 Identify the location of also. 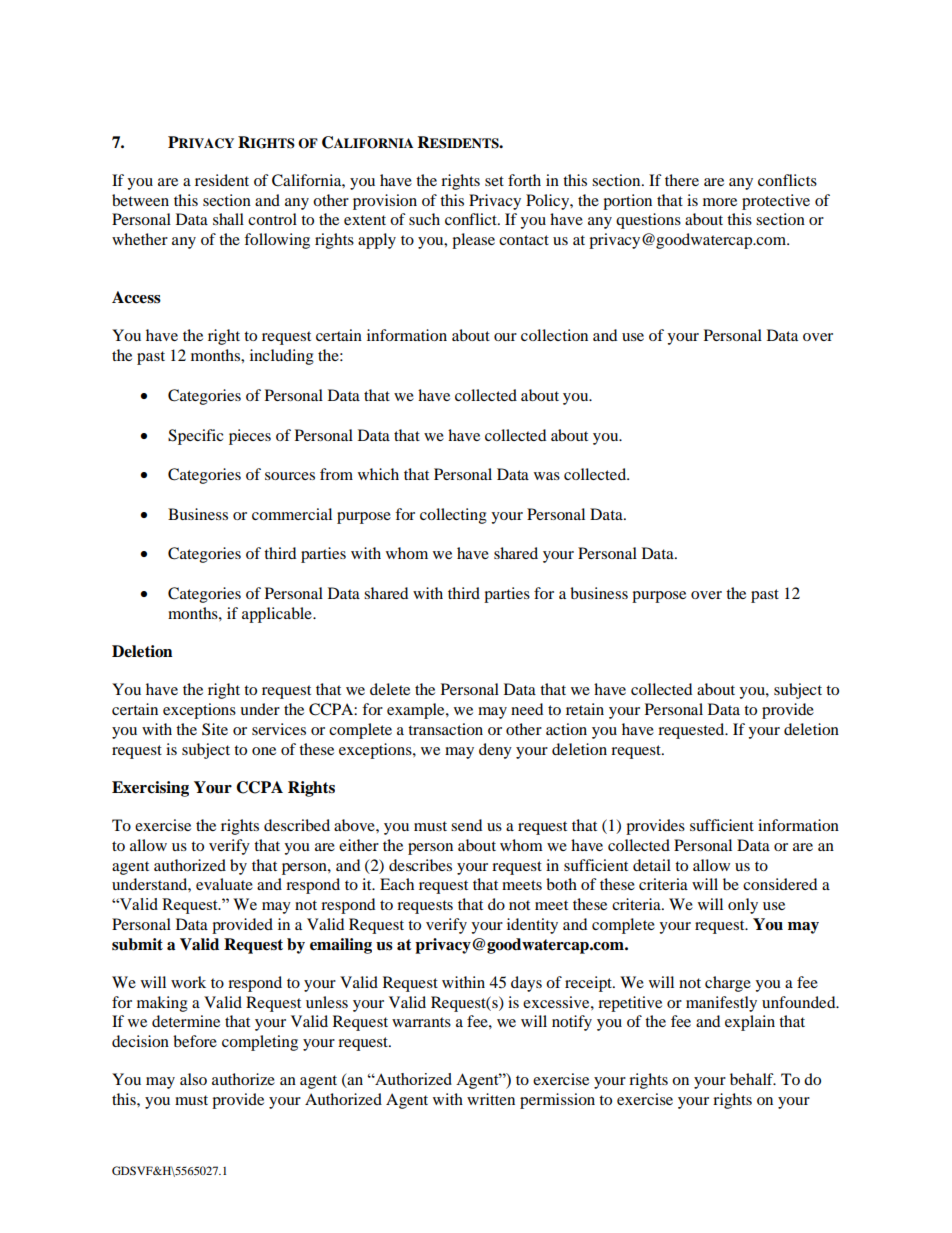
(193, 1079).
